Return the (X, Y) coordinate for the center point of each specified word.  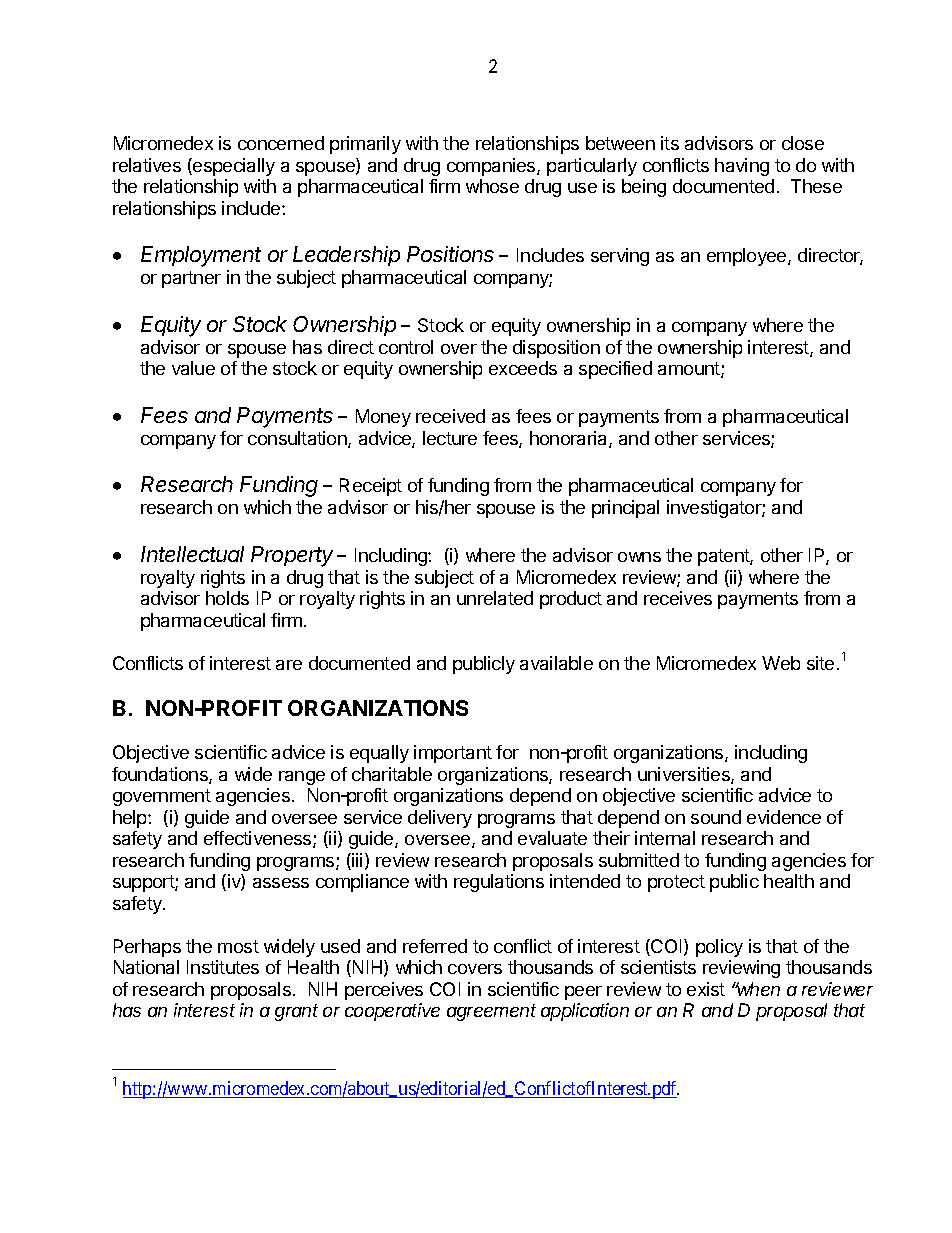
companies (492, 167)
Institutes (223, 967)
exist (706, 989)
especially (233, 167)
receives (678, 598)
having (742, 167)
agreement (491, 1012)
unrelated (495, 598)
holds (227, 598)
